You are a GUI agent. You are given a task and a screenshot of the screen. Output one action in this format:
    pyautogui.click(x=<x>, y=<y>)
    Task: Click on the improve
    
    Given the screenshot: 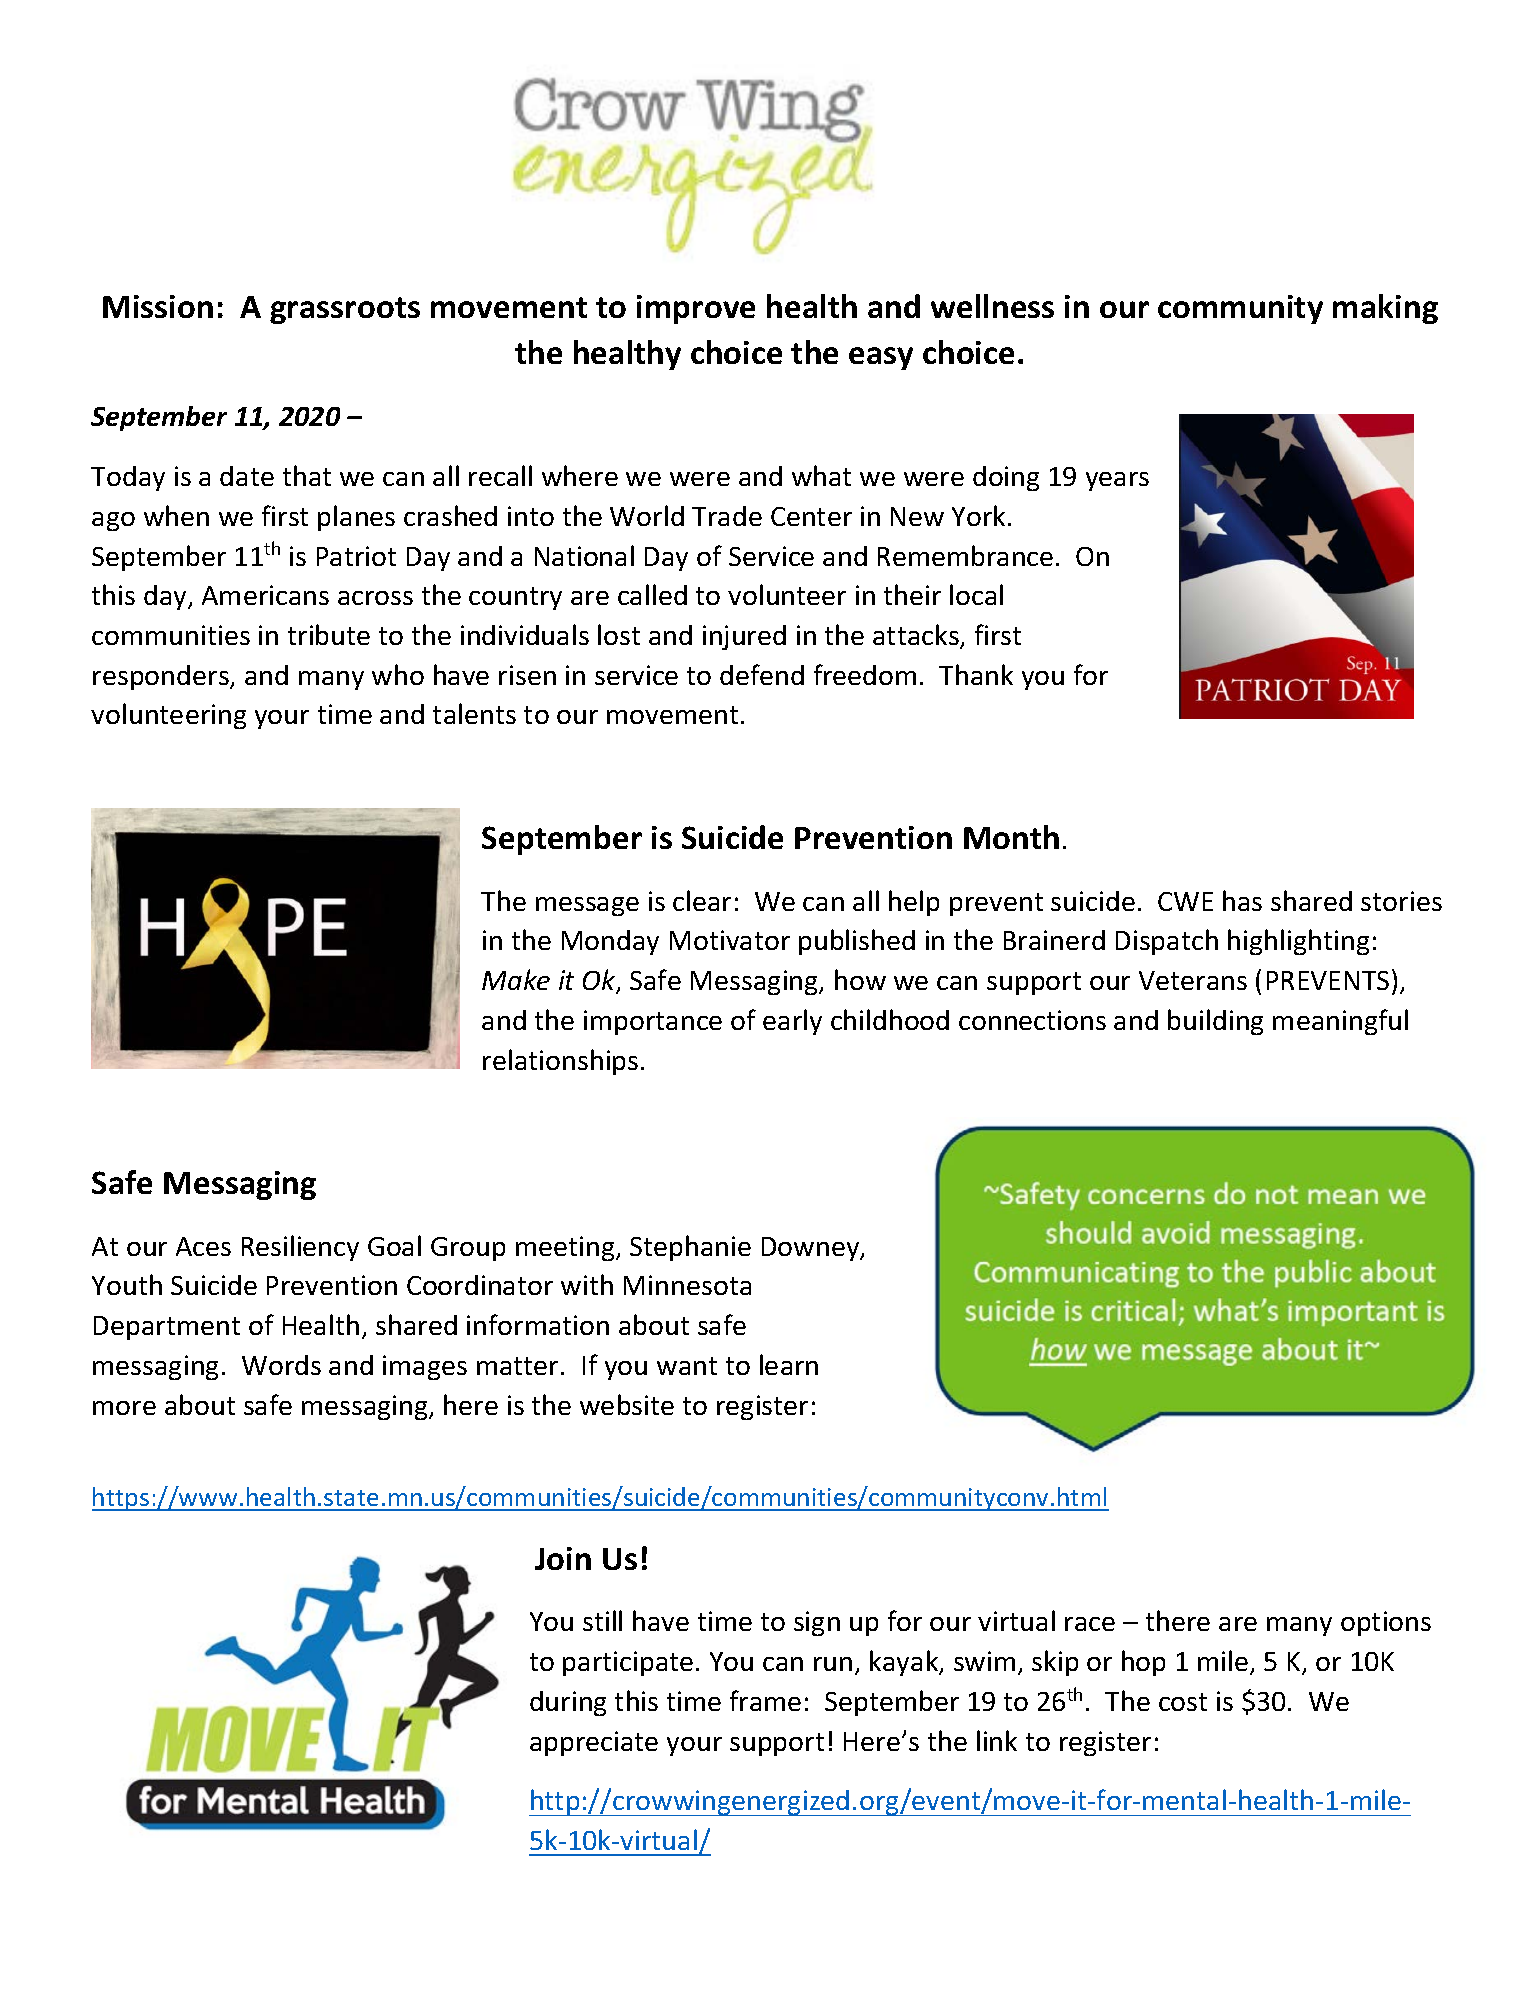 What is the action you would take?
    pyautogui.click(x=696, y=309)
